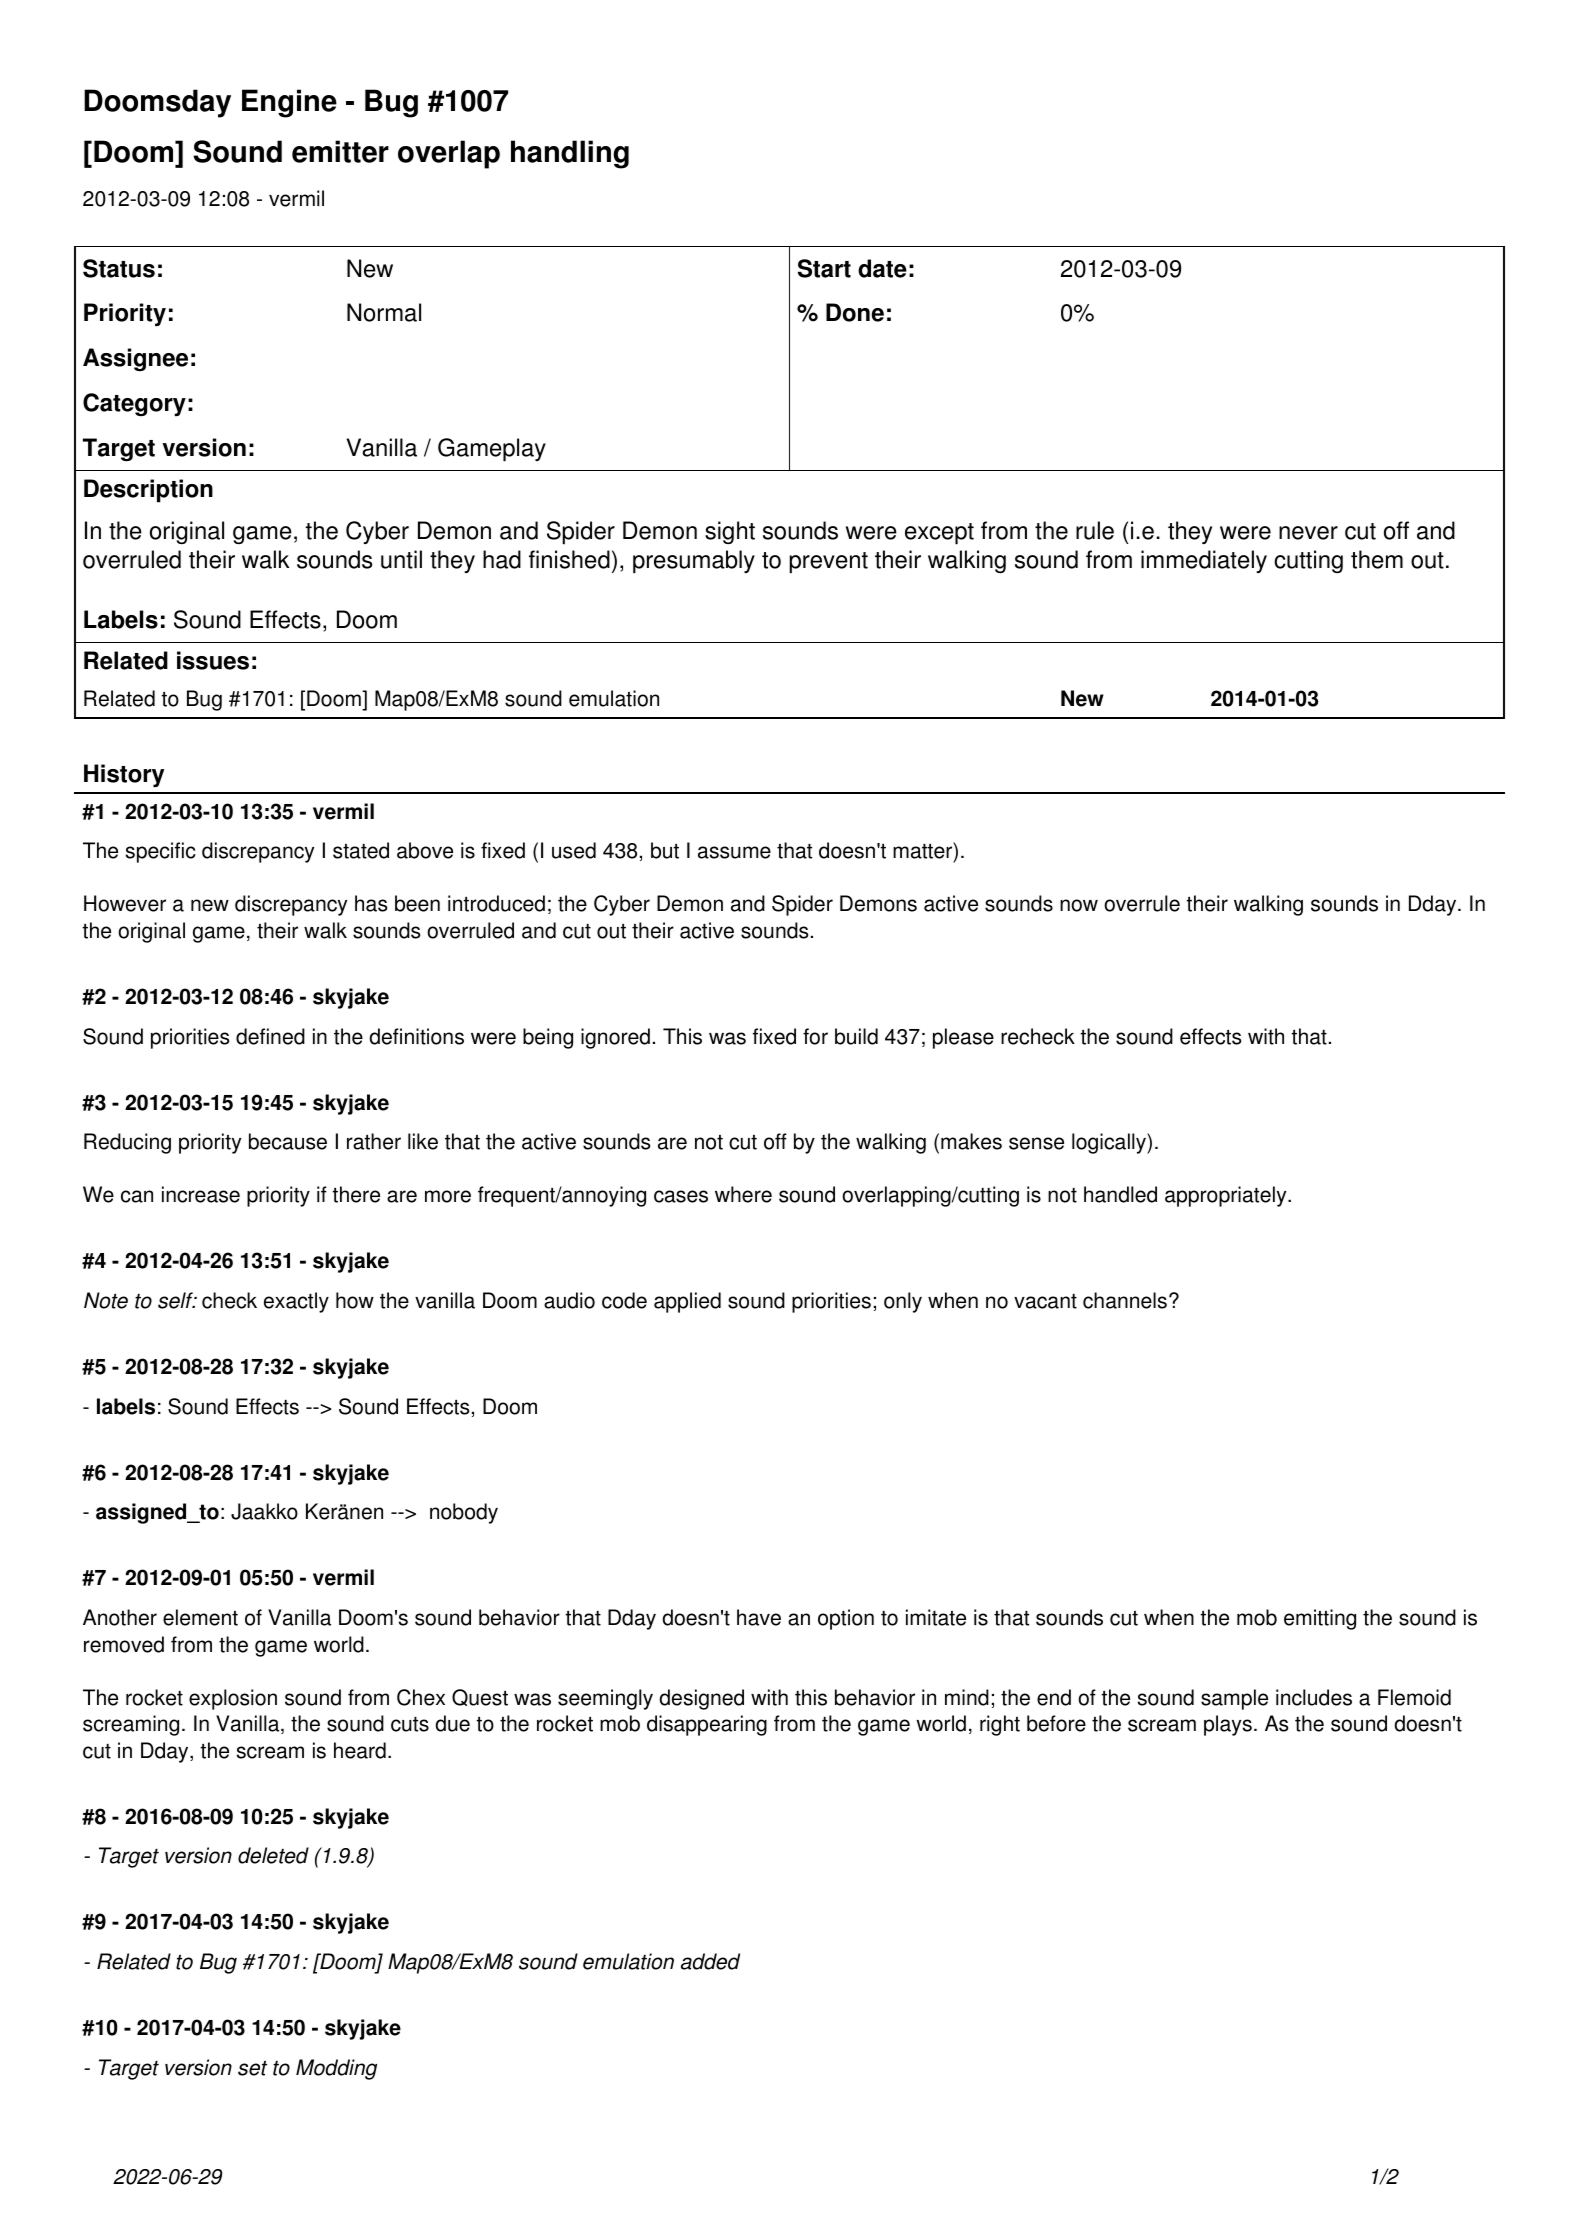 The image size is (1579, 2233). What do you see at coordinates (1227, 1196) in the screenshot?
I see `appropriately` at bounding box center [1227, 1196].
